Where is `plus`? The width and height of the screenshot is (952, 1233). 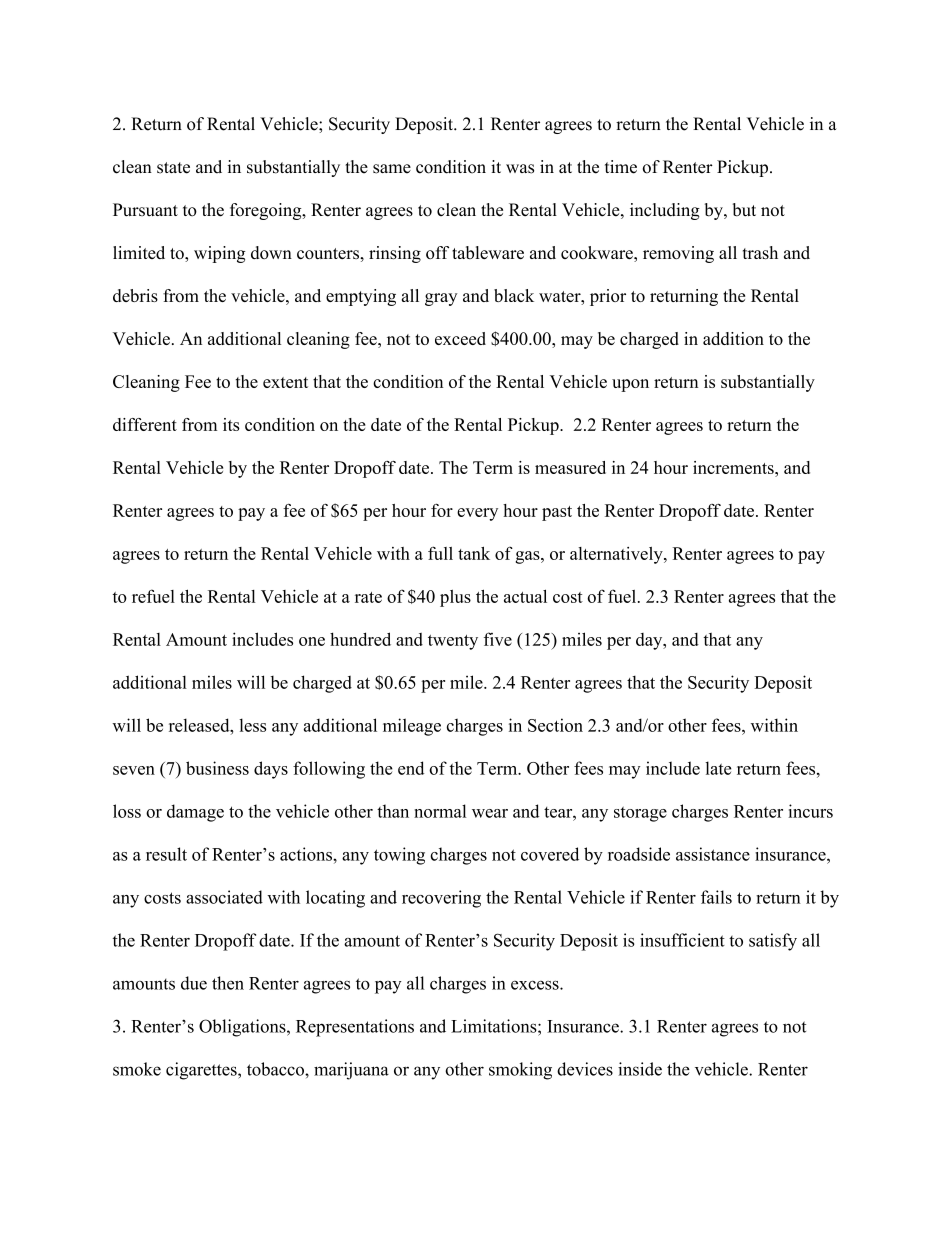
plus is located at coordinates (455, 598).
